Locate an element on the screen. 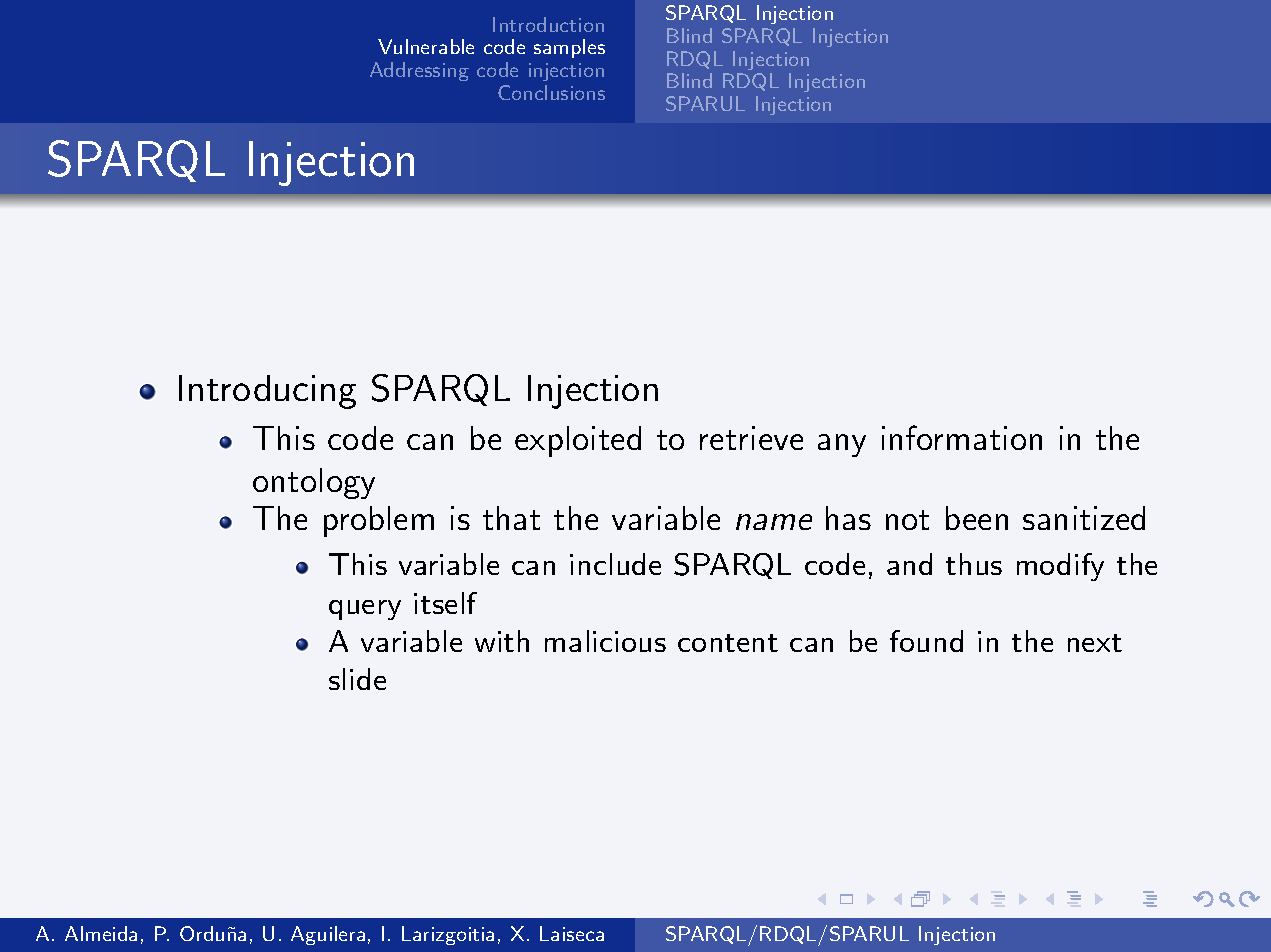  Addressing is located at coordinates (419, 71).
